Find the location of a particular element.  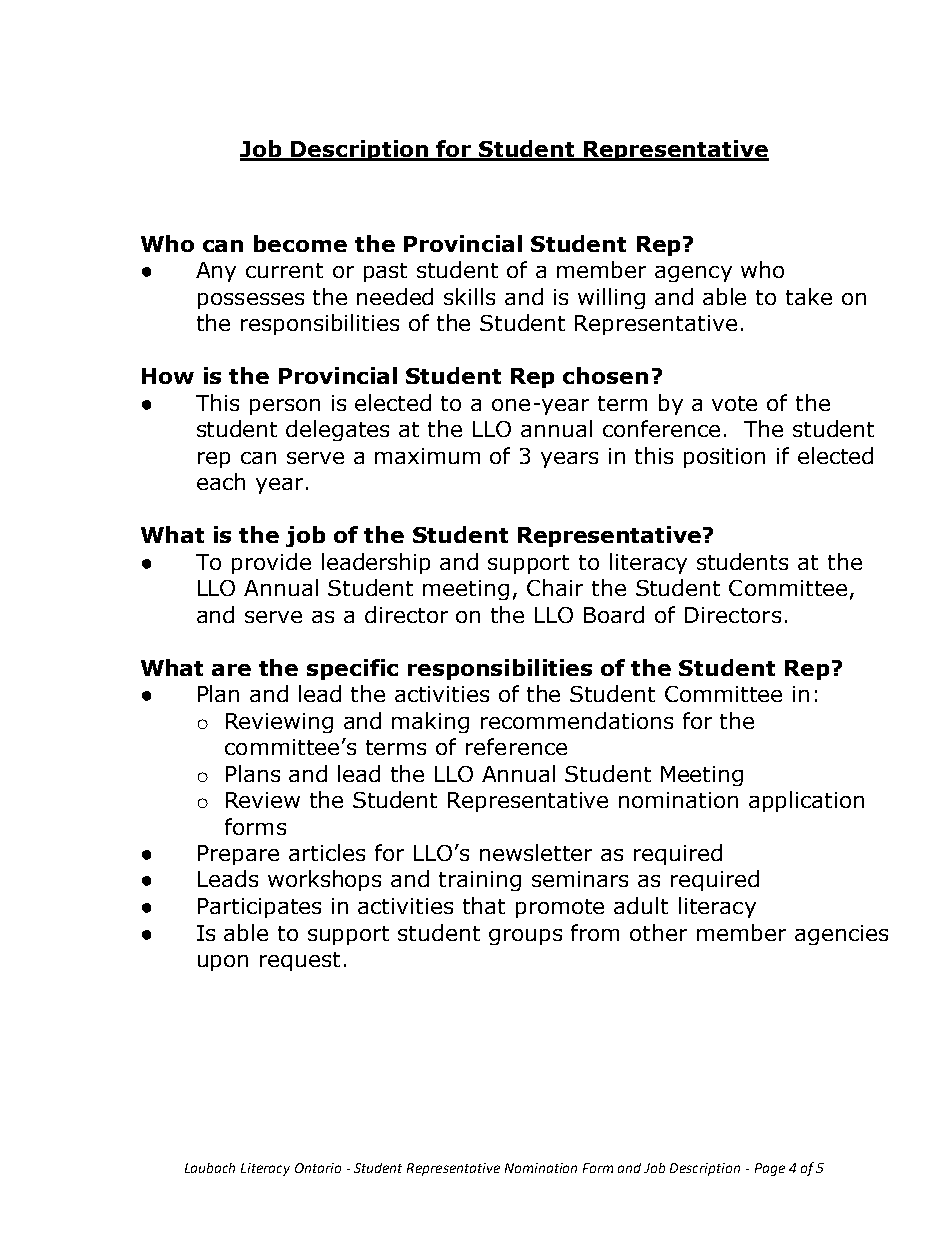

Ontario is located at coordinates (318, 1168).
